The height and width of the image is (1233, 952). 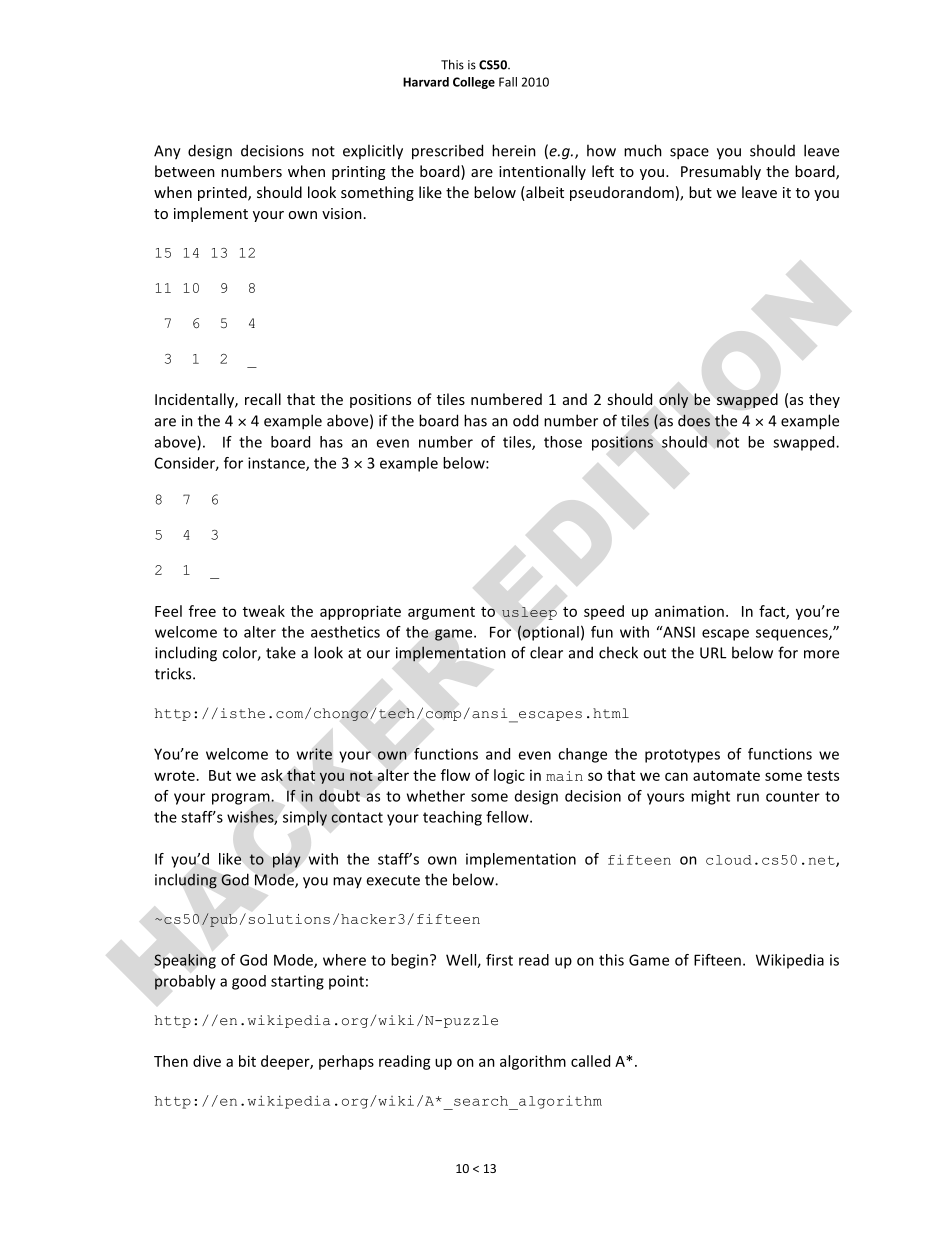 I want to click on space, so click(x=689, y=154).
